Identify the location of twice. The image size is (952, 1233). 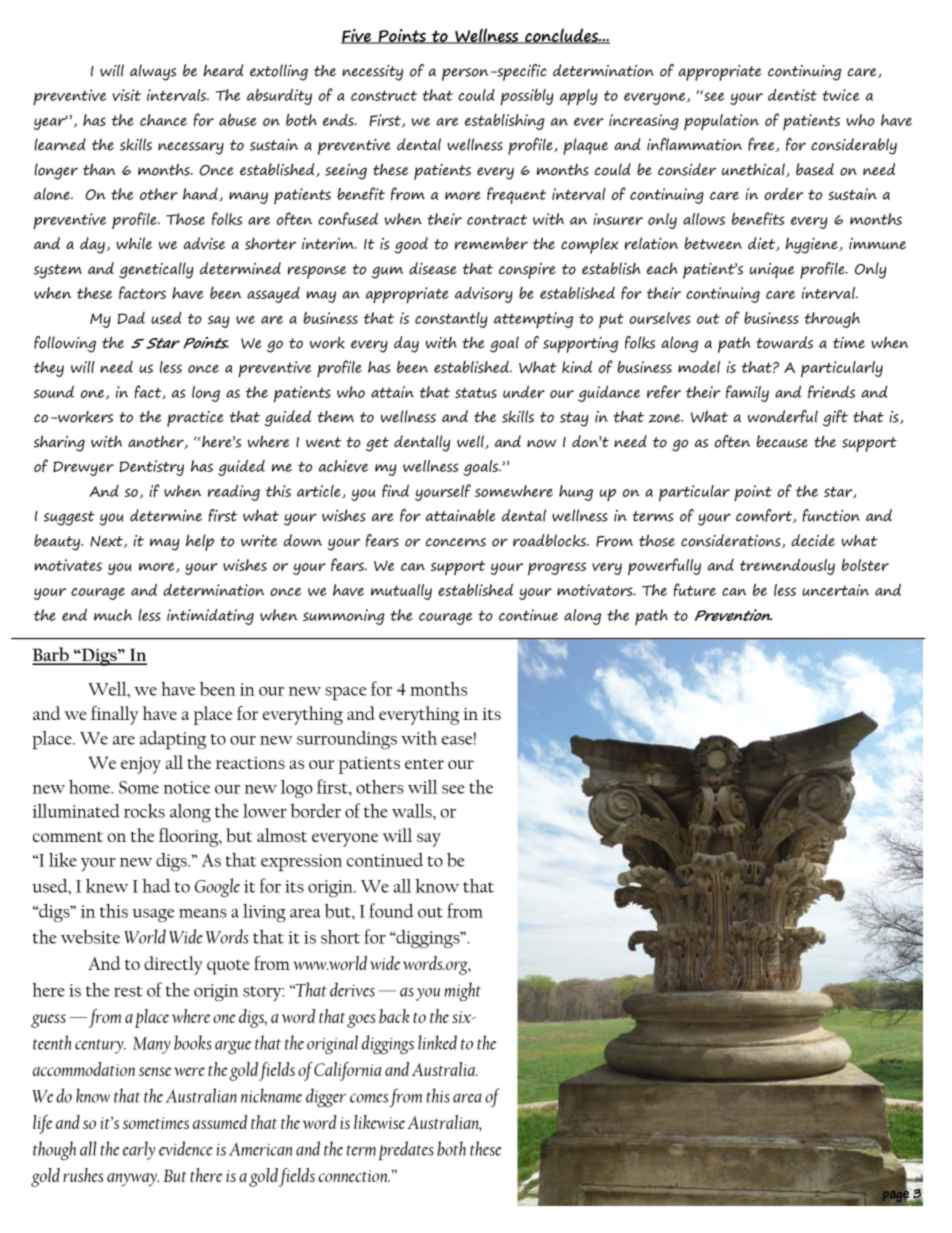
(840, 95).
